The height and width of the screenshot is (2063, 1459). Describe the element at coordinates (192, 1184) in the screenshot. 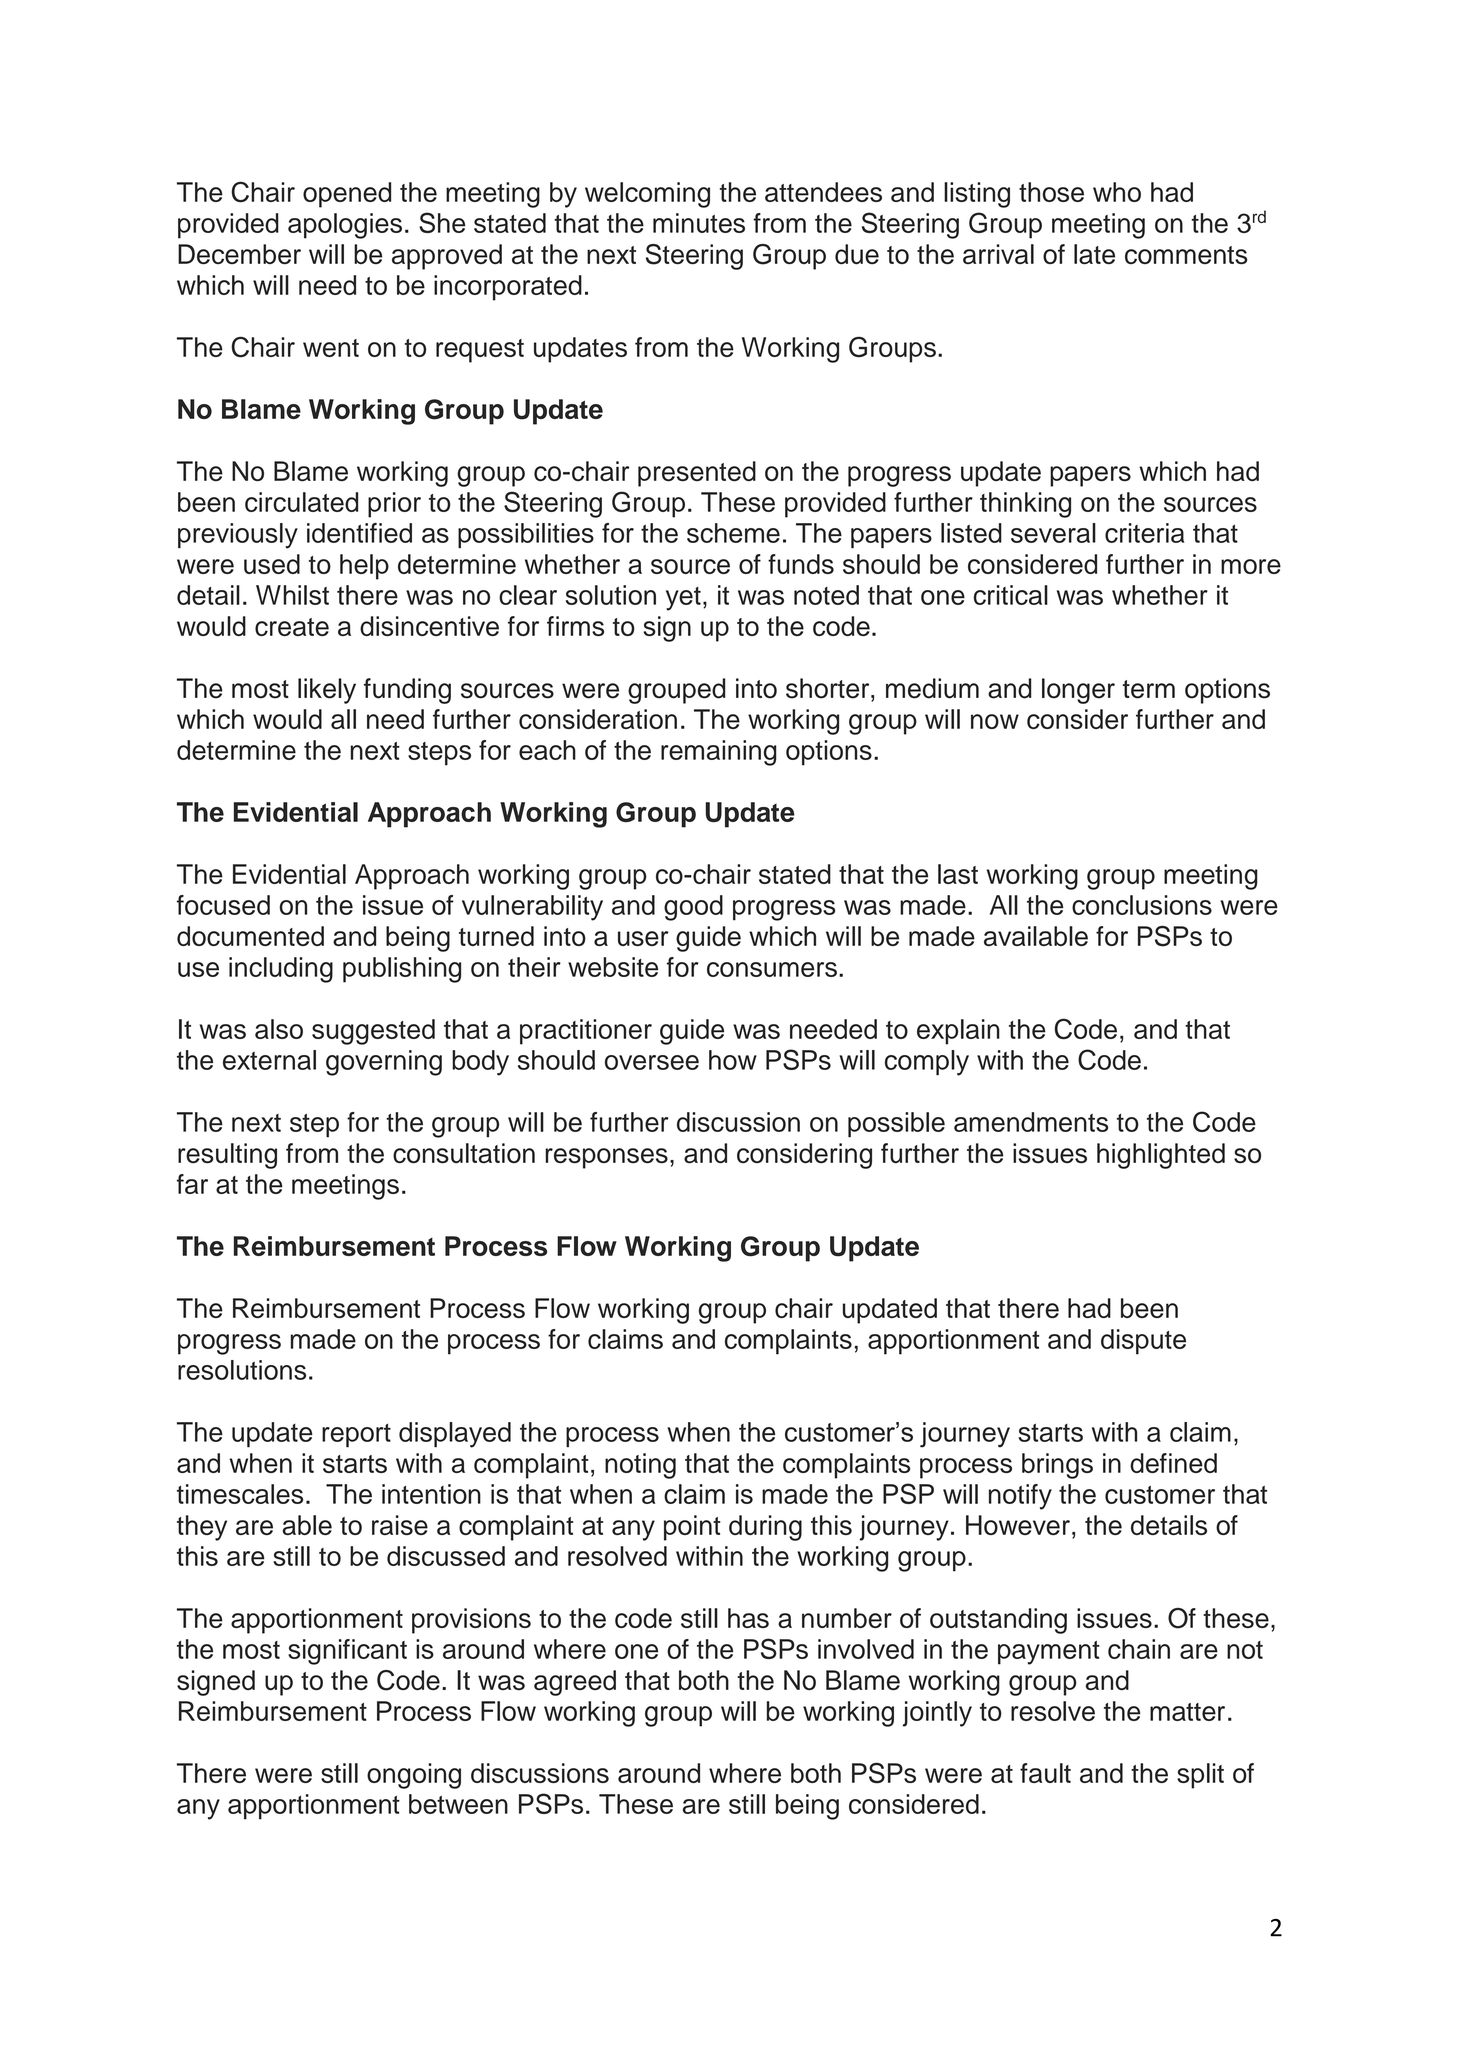

I see `far` at that location.
